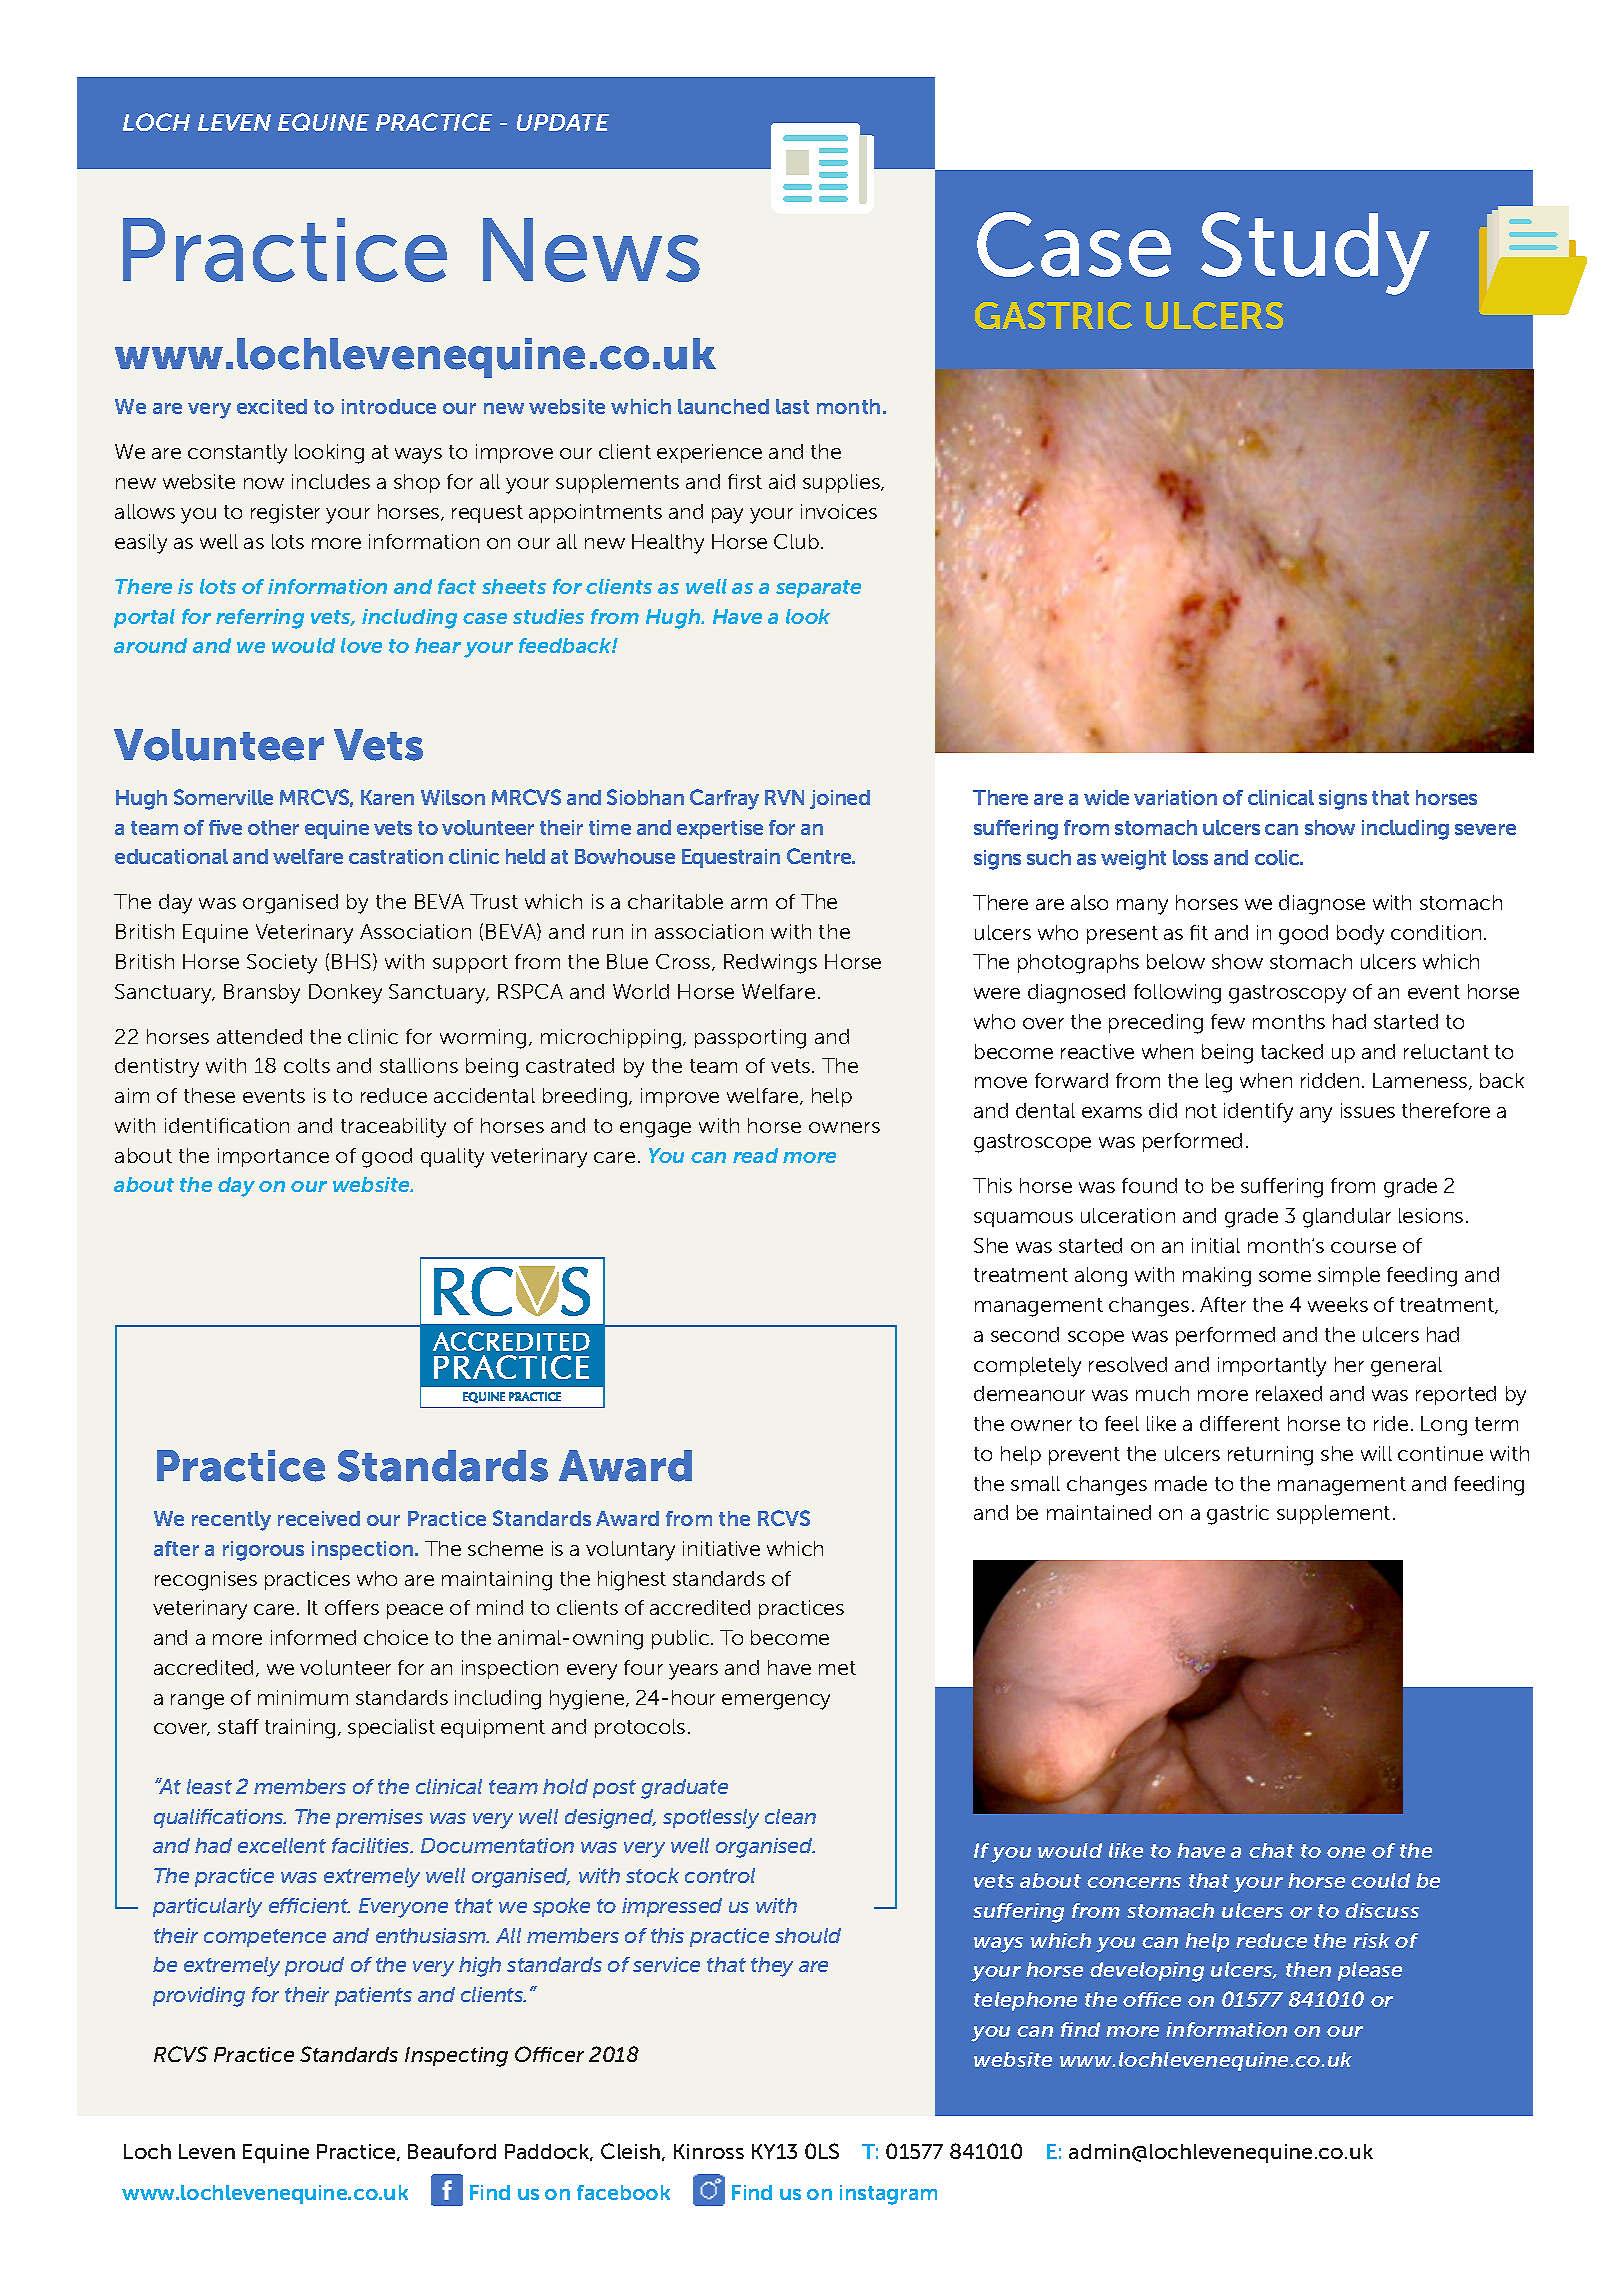 The height and width of the screenshot is (2277, 1610). I want to click on training, so click(300, 1729).
